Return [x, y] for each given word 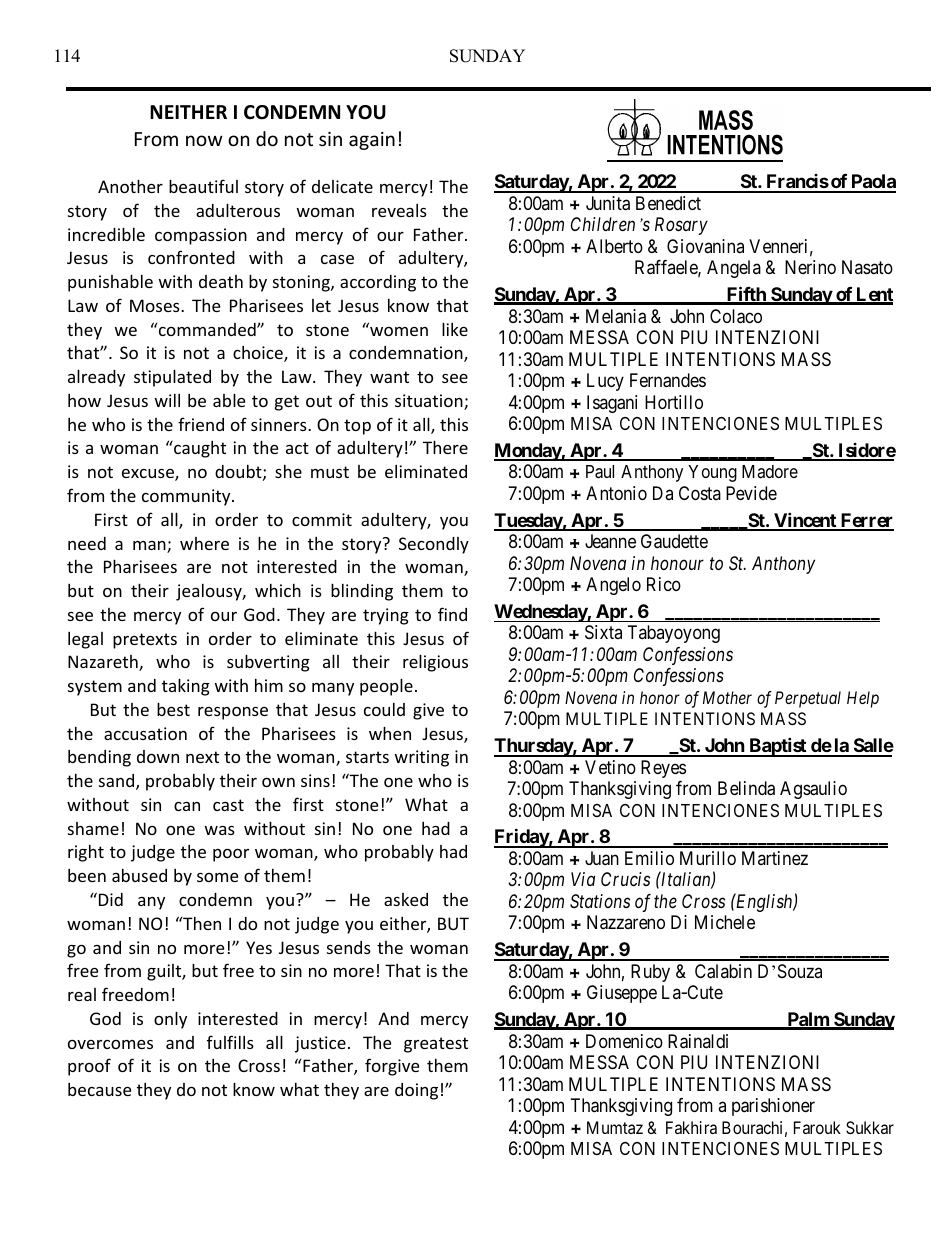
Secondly [434, 545]
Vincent [805, 521]
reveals [399, 210]
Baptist [778, 747]
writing [422, 758]
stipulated [172, 378]
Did [111, 899]
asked [406, 899]
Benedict [668, 203]
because [99, 1089]
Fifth [746, 295]
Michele [725, 922]
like [455, 329]
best [173, 709]
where [204, 543]
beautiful [203, 186]
